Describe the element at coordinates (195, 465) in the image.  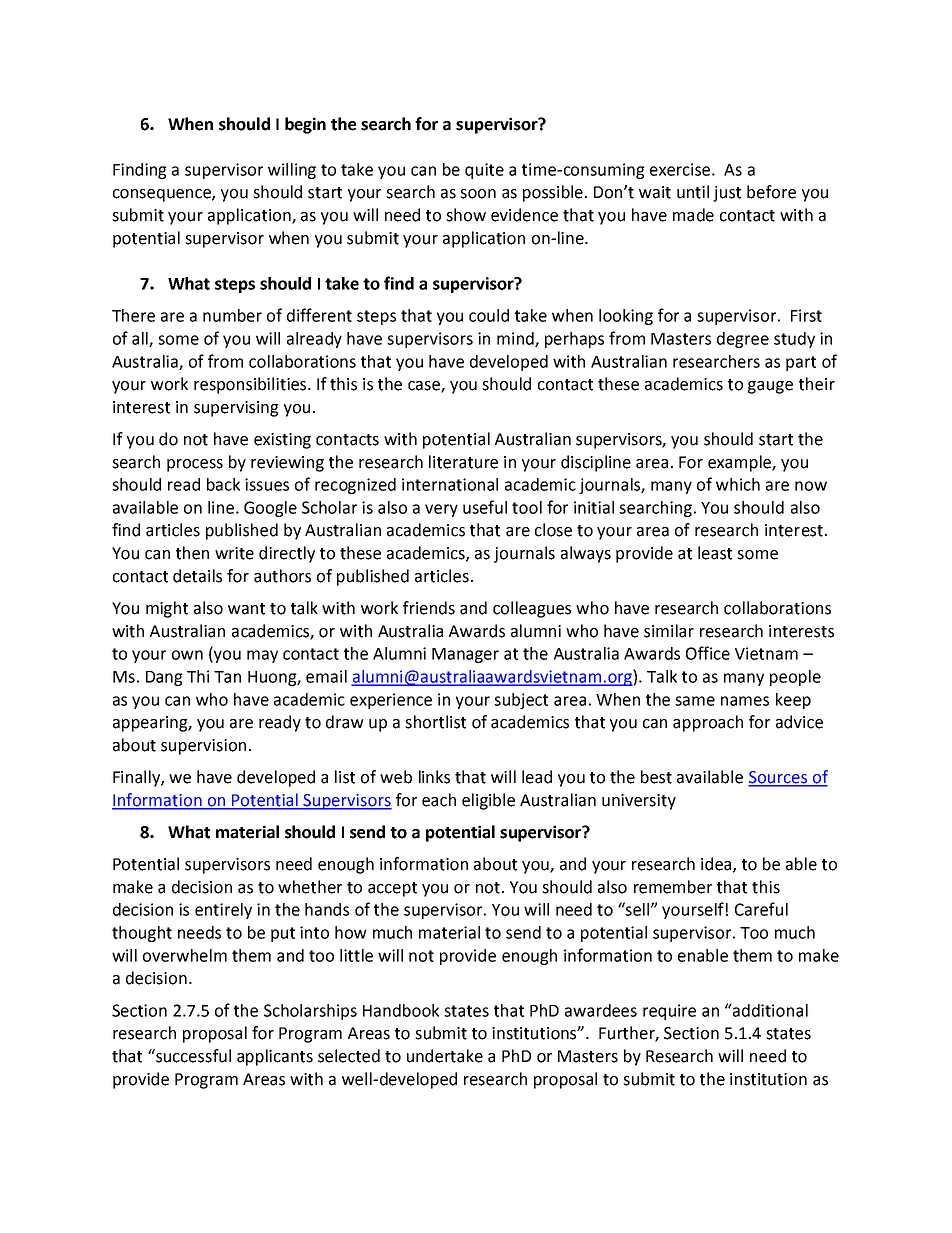
I see `process` at that location.
